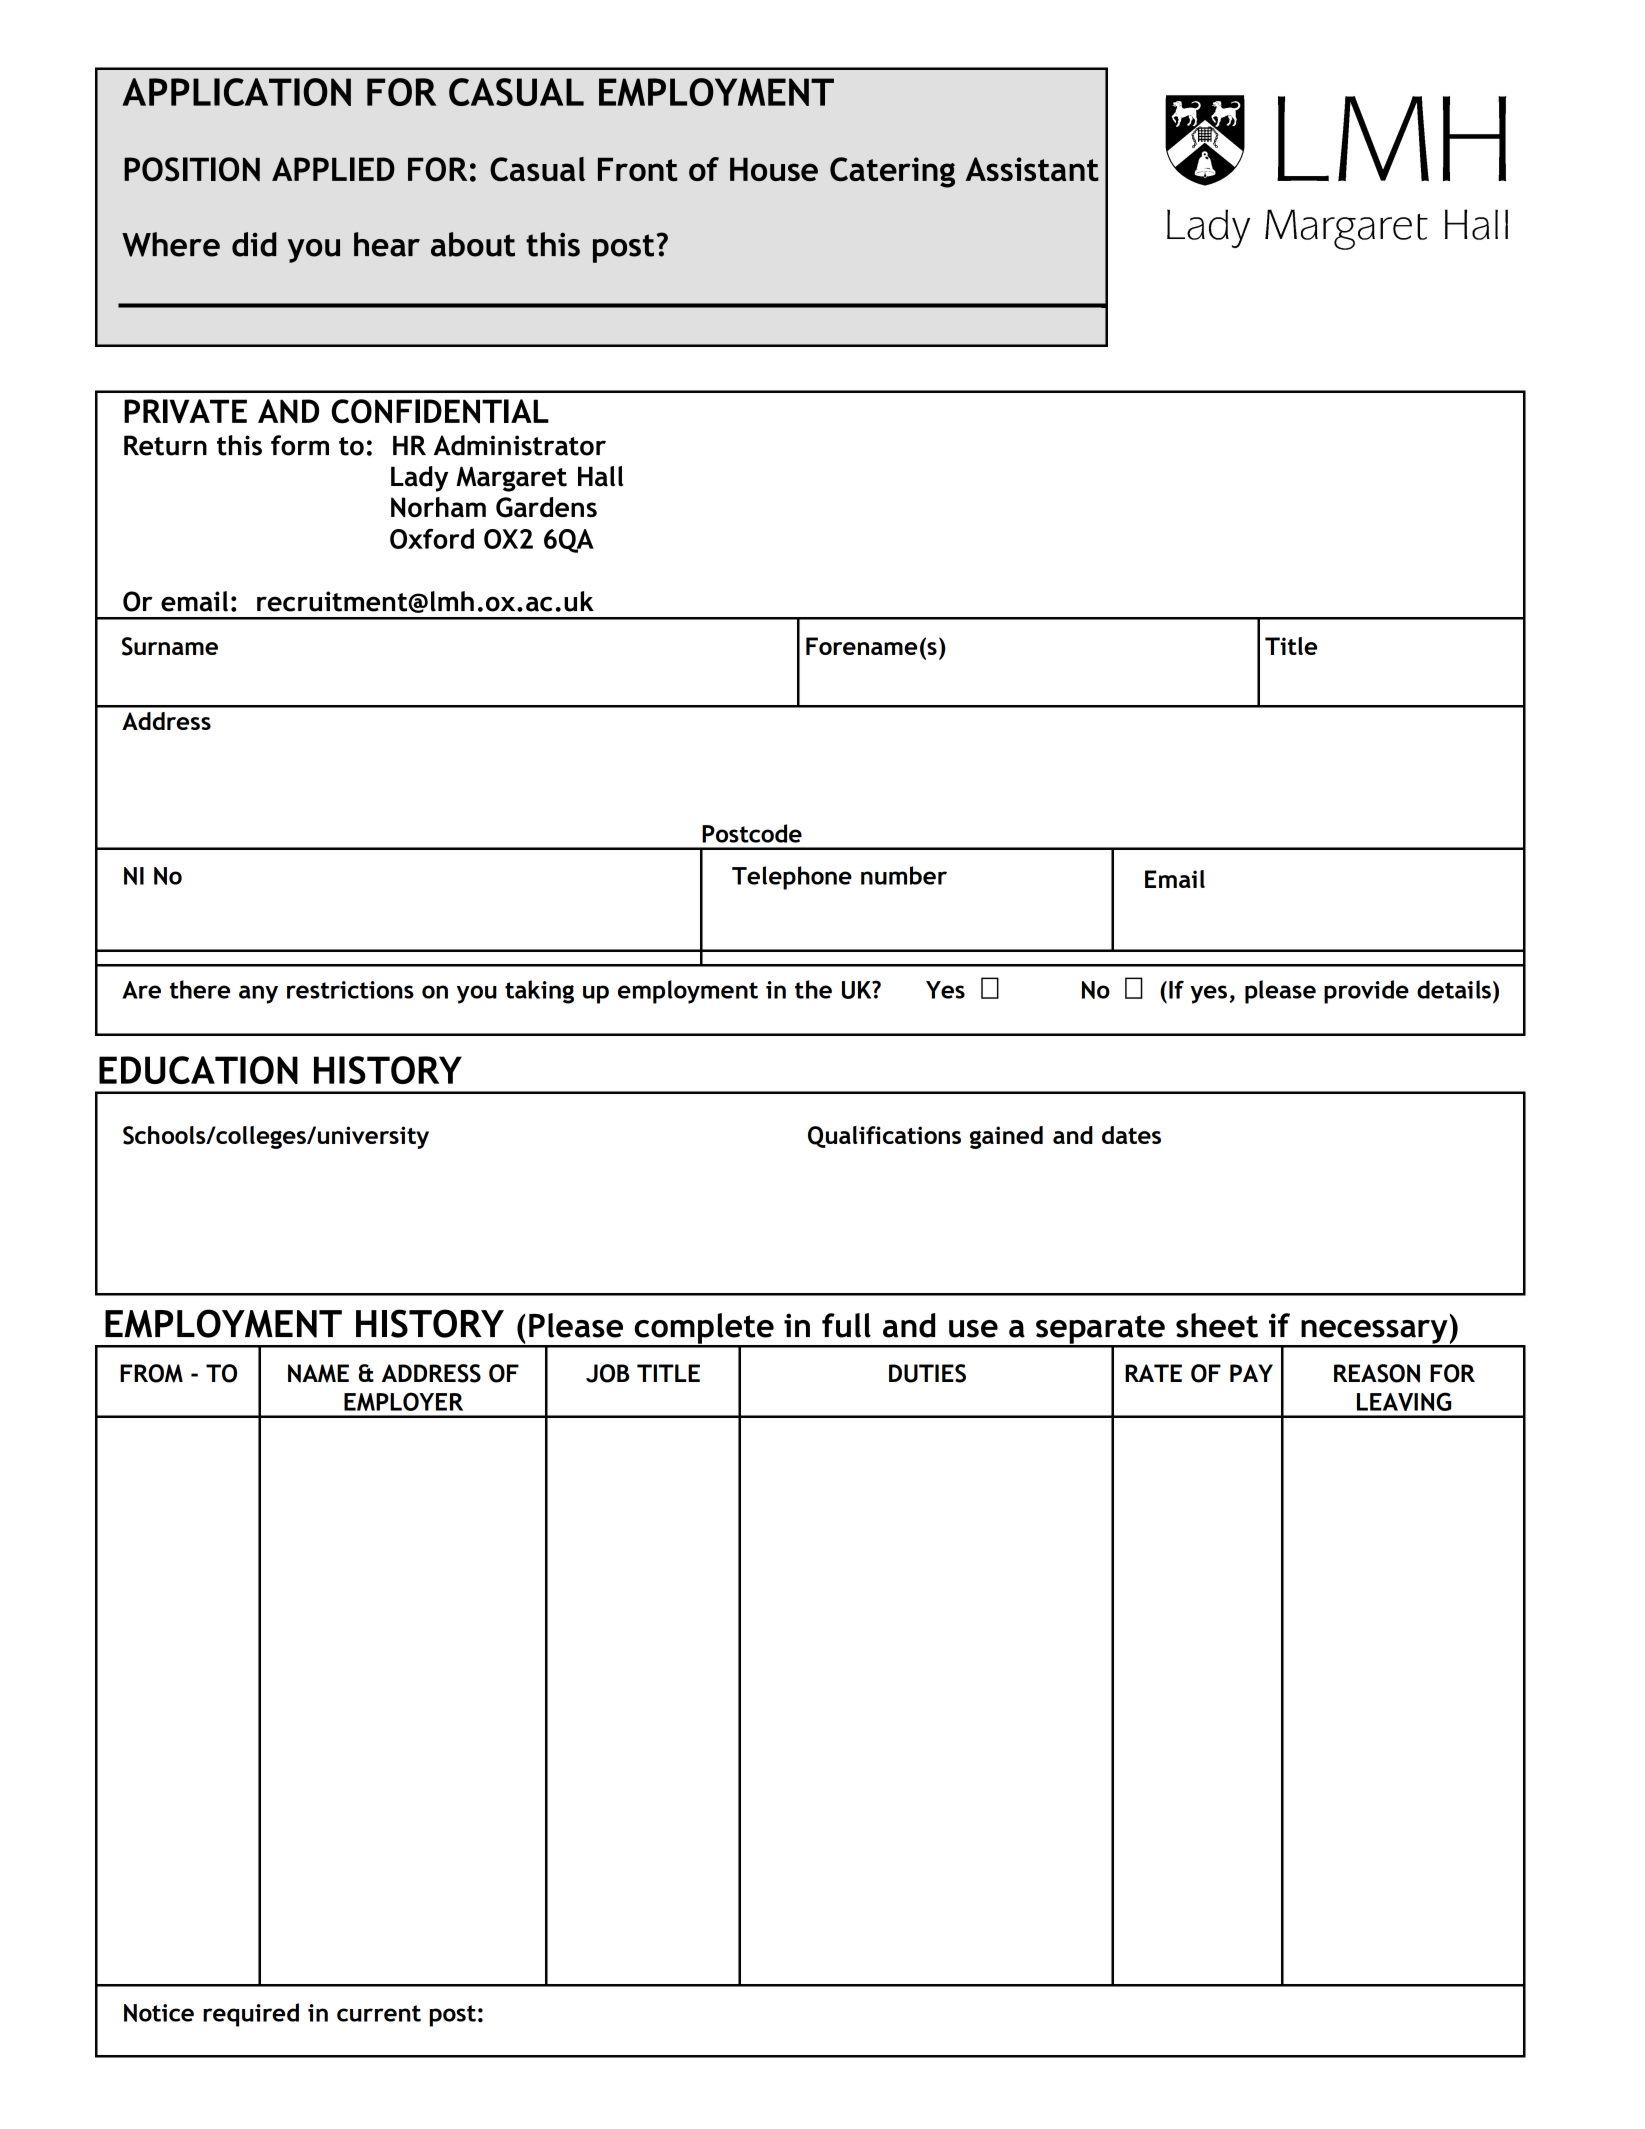 This screenshot has height=2129, width=1645. I want to click on sheet, so click(1217, 1325).
